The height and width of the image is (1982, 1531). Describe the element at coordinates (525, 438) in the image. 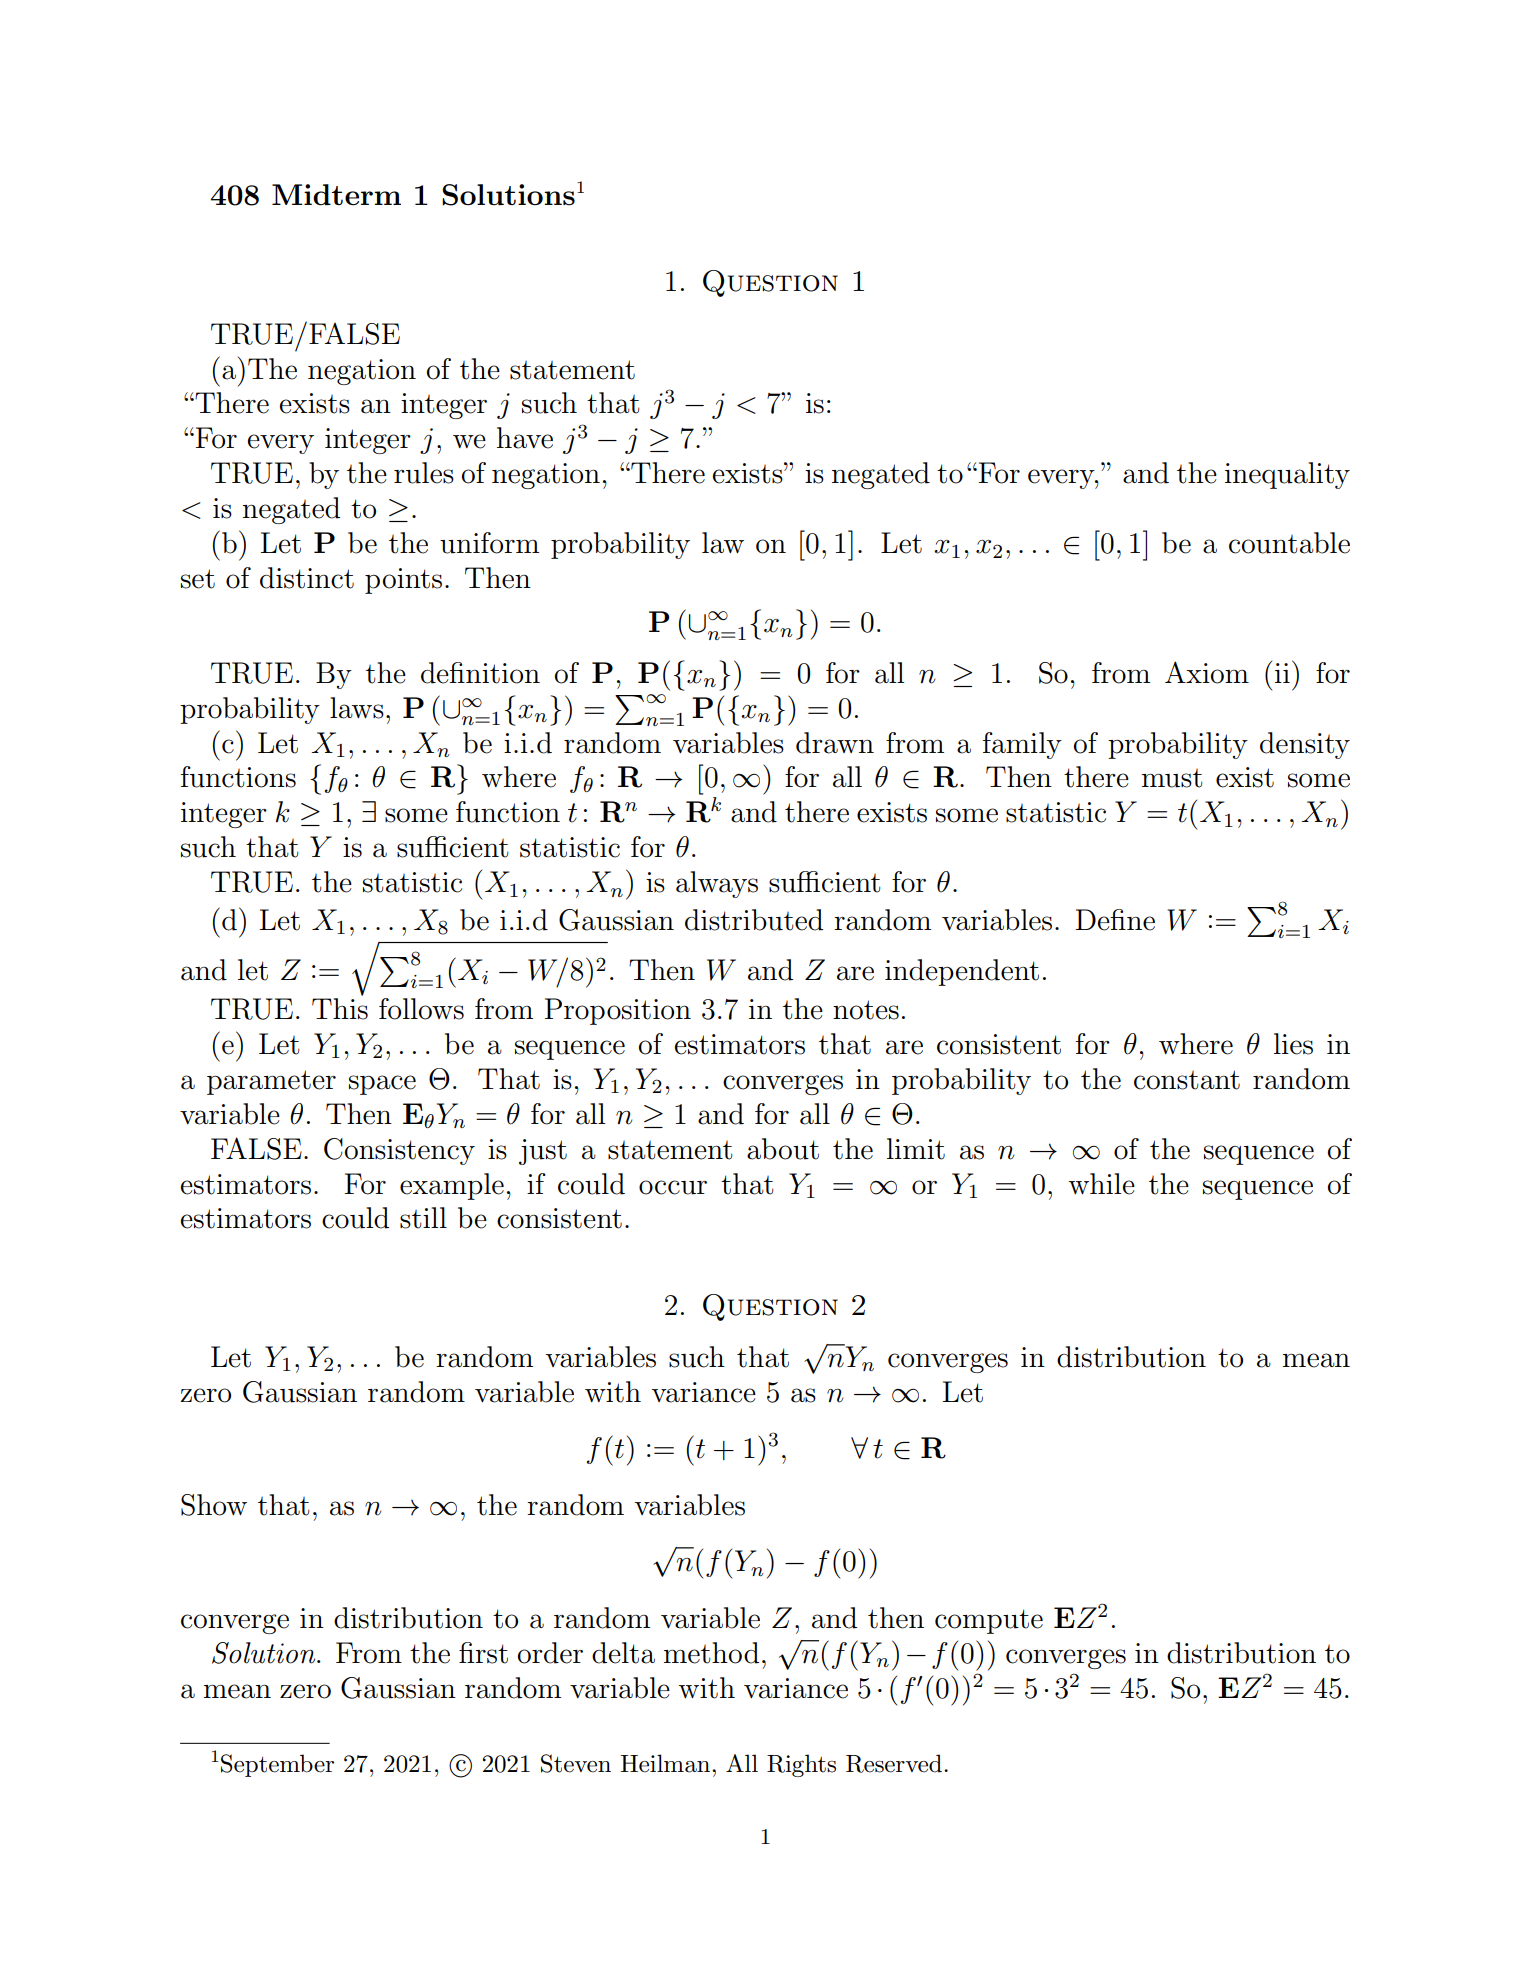

I see `have` at that location.
